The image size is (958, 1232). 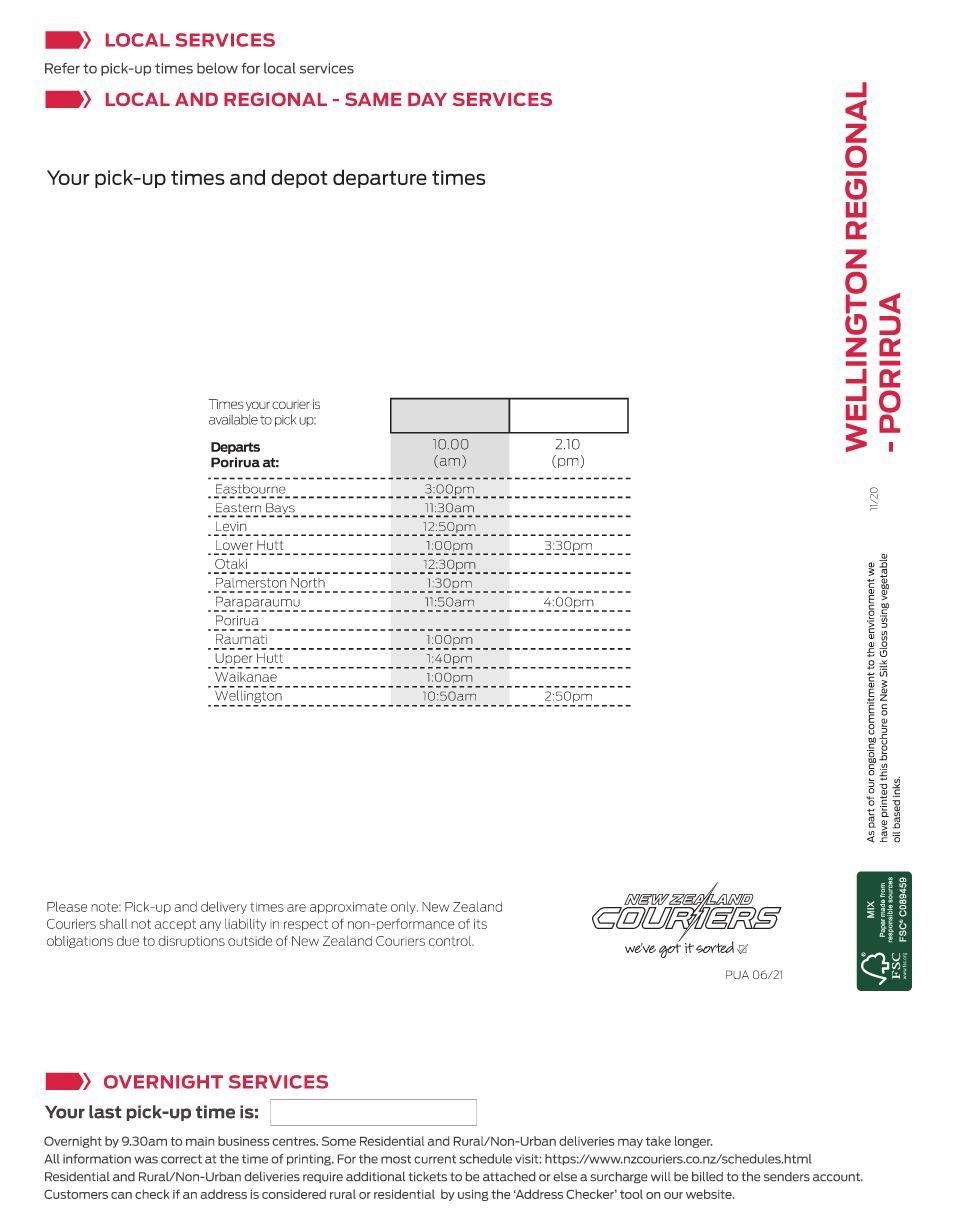 I want to click on Bays, so click(x=280, y=510).
